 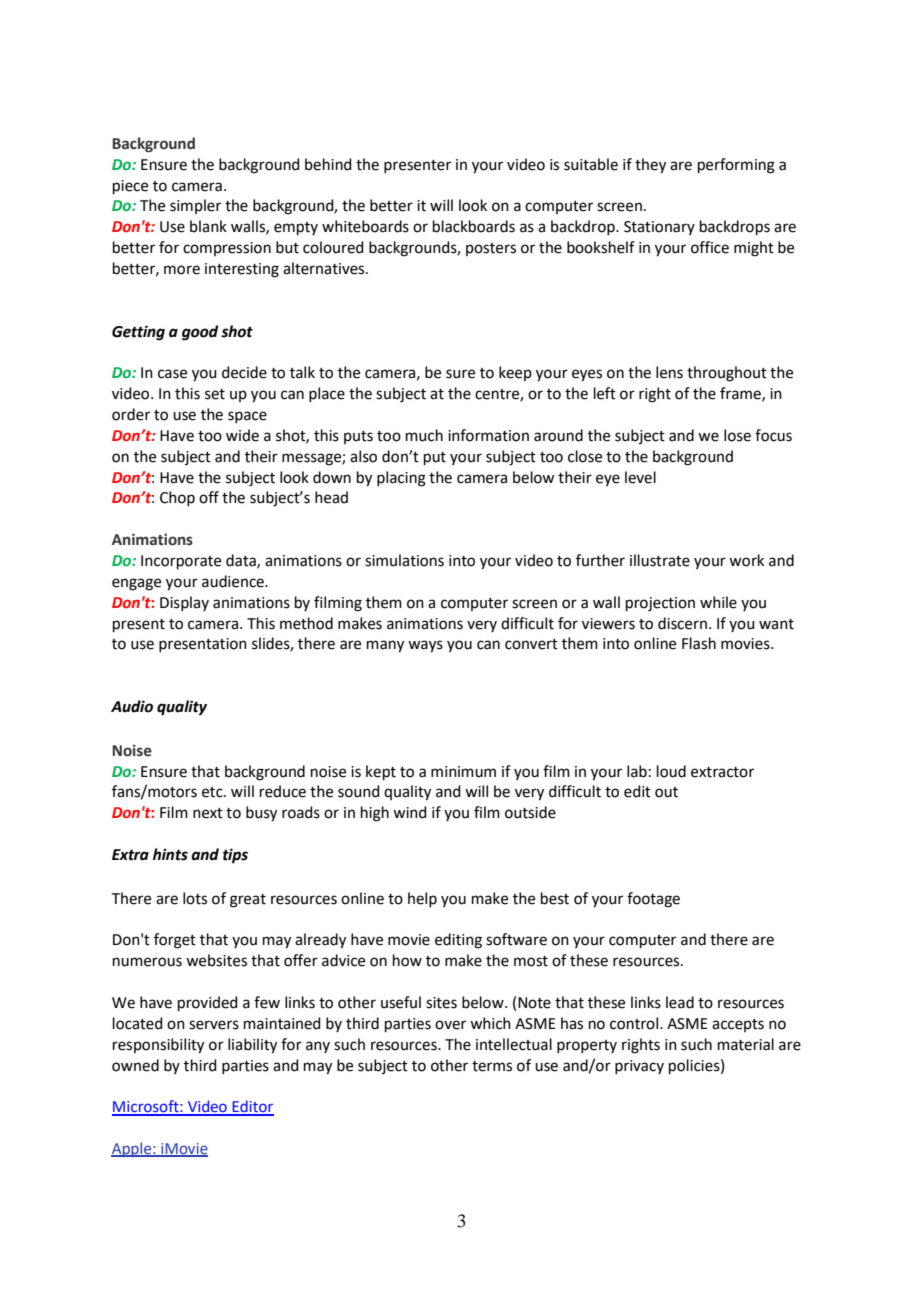 What do you see at coordinates (699, 643) in the screenshot?
I see `Flash` at bounding box center [699, 643].
